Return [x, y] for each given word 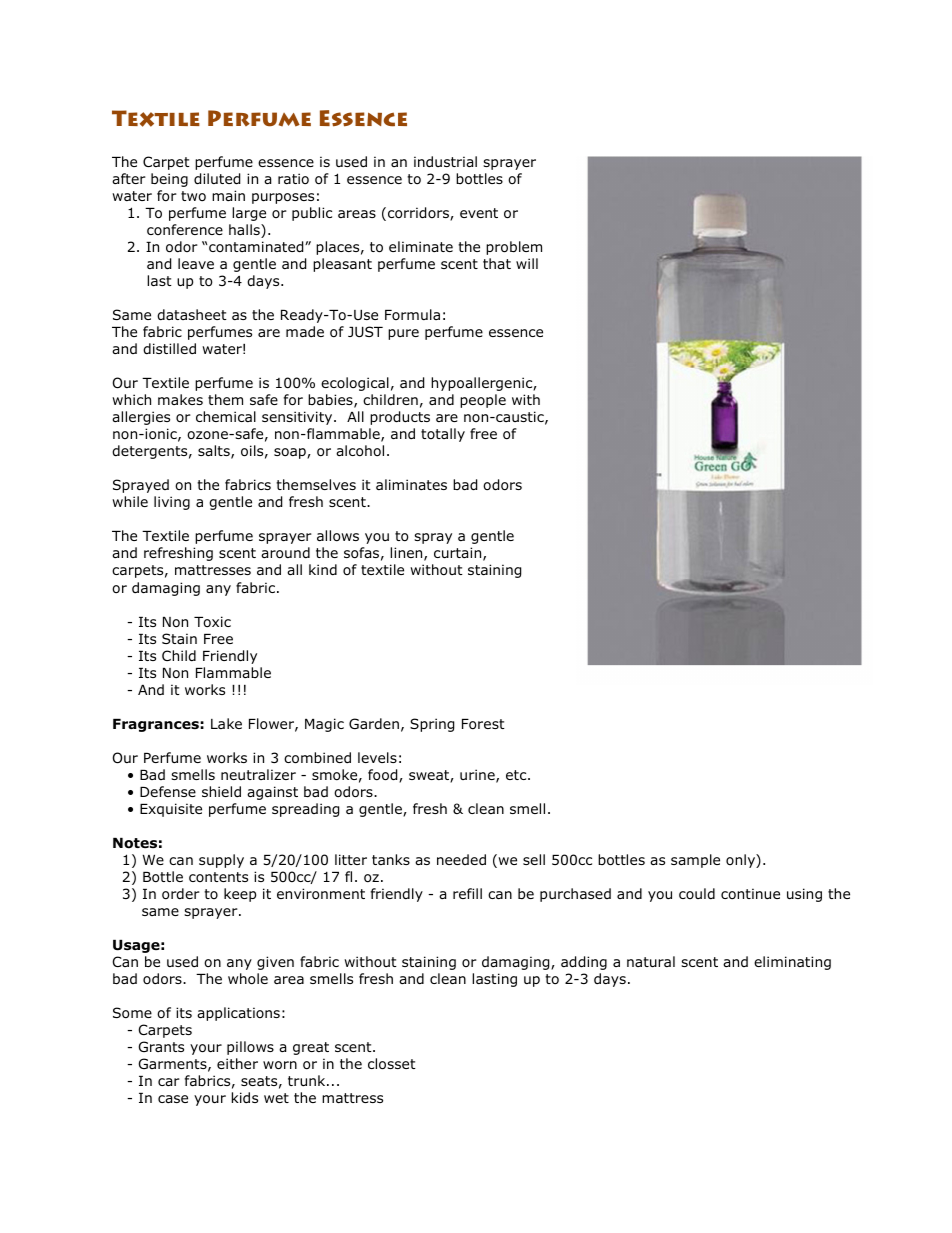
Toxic [212, 621]
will [527, 263]
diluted [217, 179]
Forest [483, 724]
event [479, 213]
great [311, 1048]
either [237, 1063]
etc [517, 775]
